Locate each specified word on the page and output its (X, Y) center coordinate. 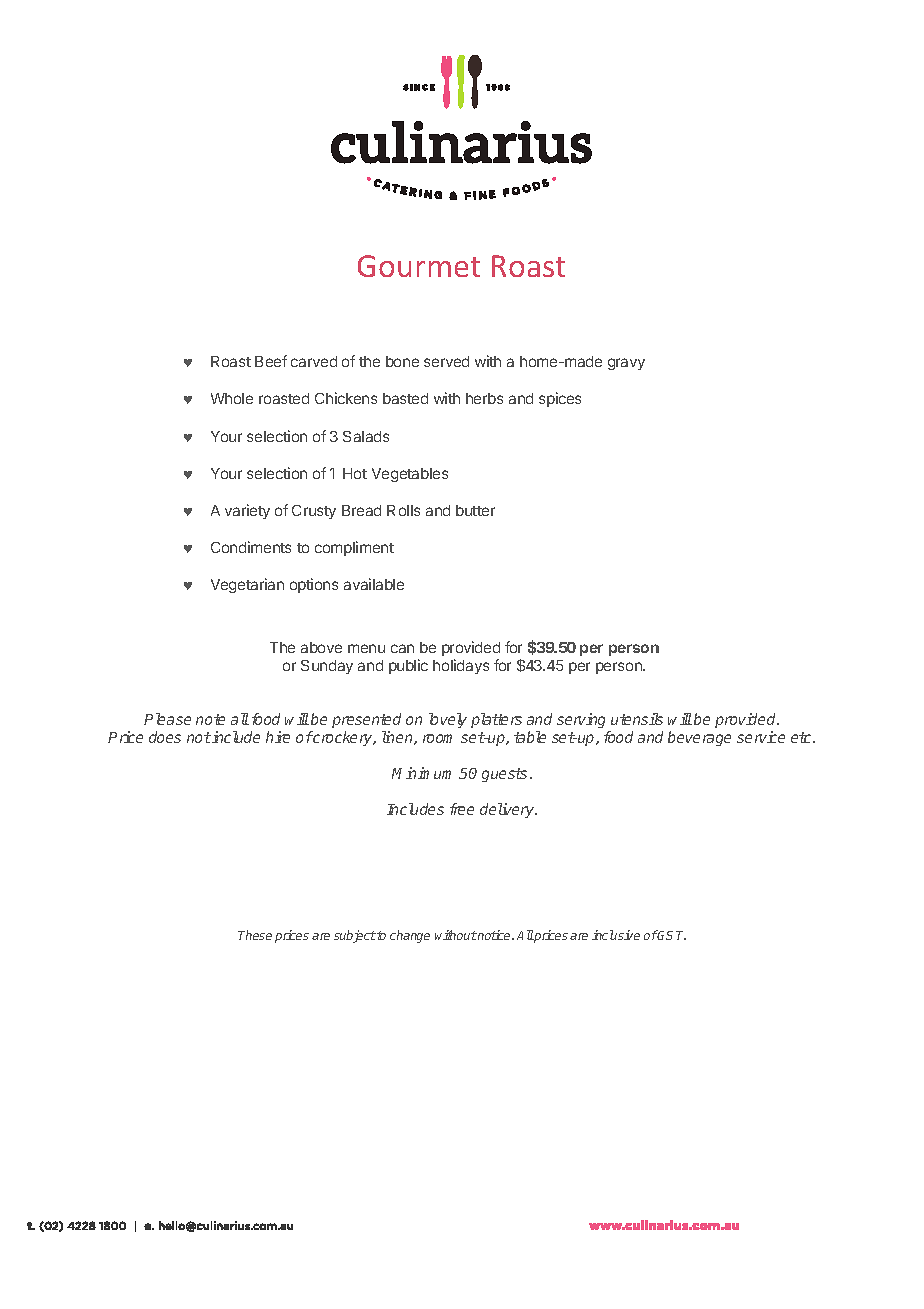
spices (560, 399)
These (255, 935)
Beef (271, 361)
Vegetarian (247, 585)
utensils (637, 719)
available (374, 584)
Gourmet (419, 266)
